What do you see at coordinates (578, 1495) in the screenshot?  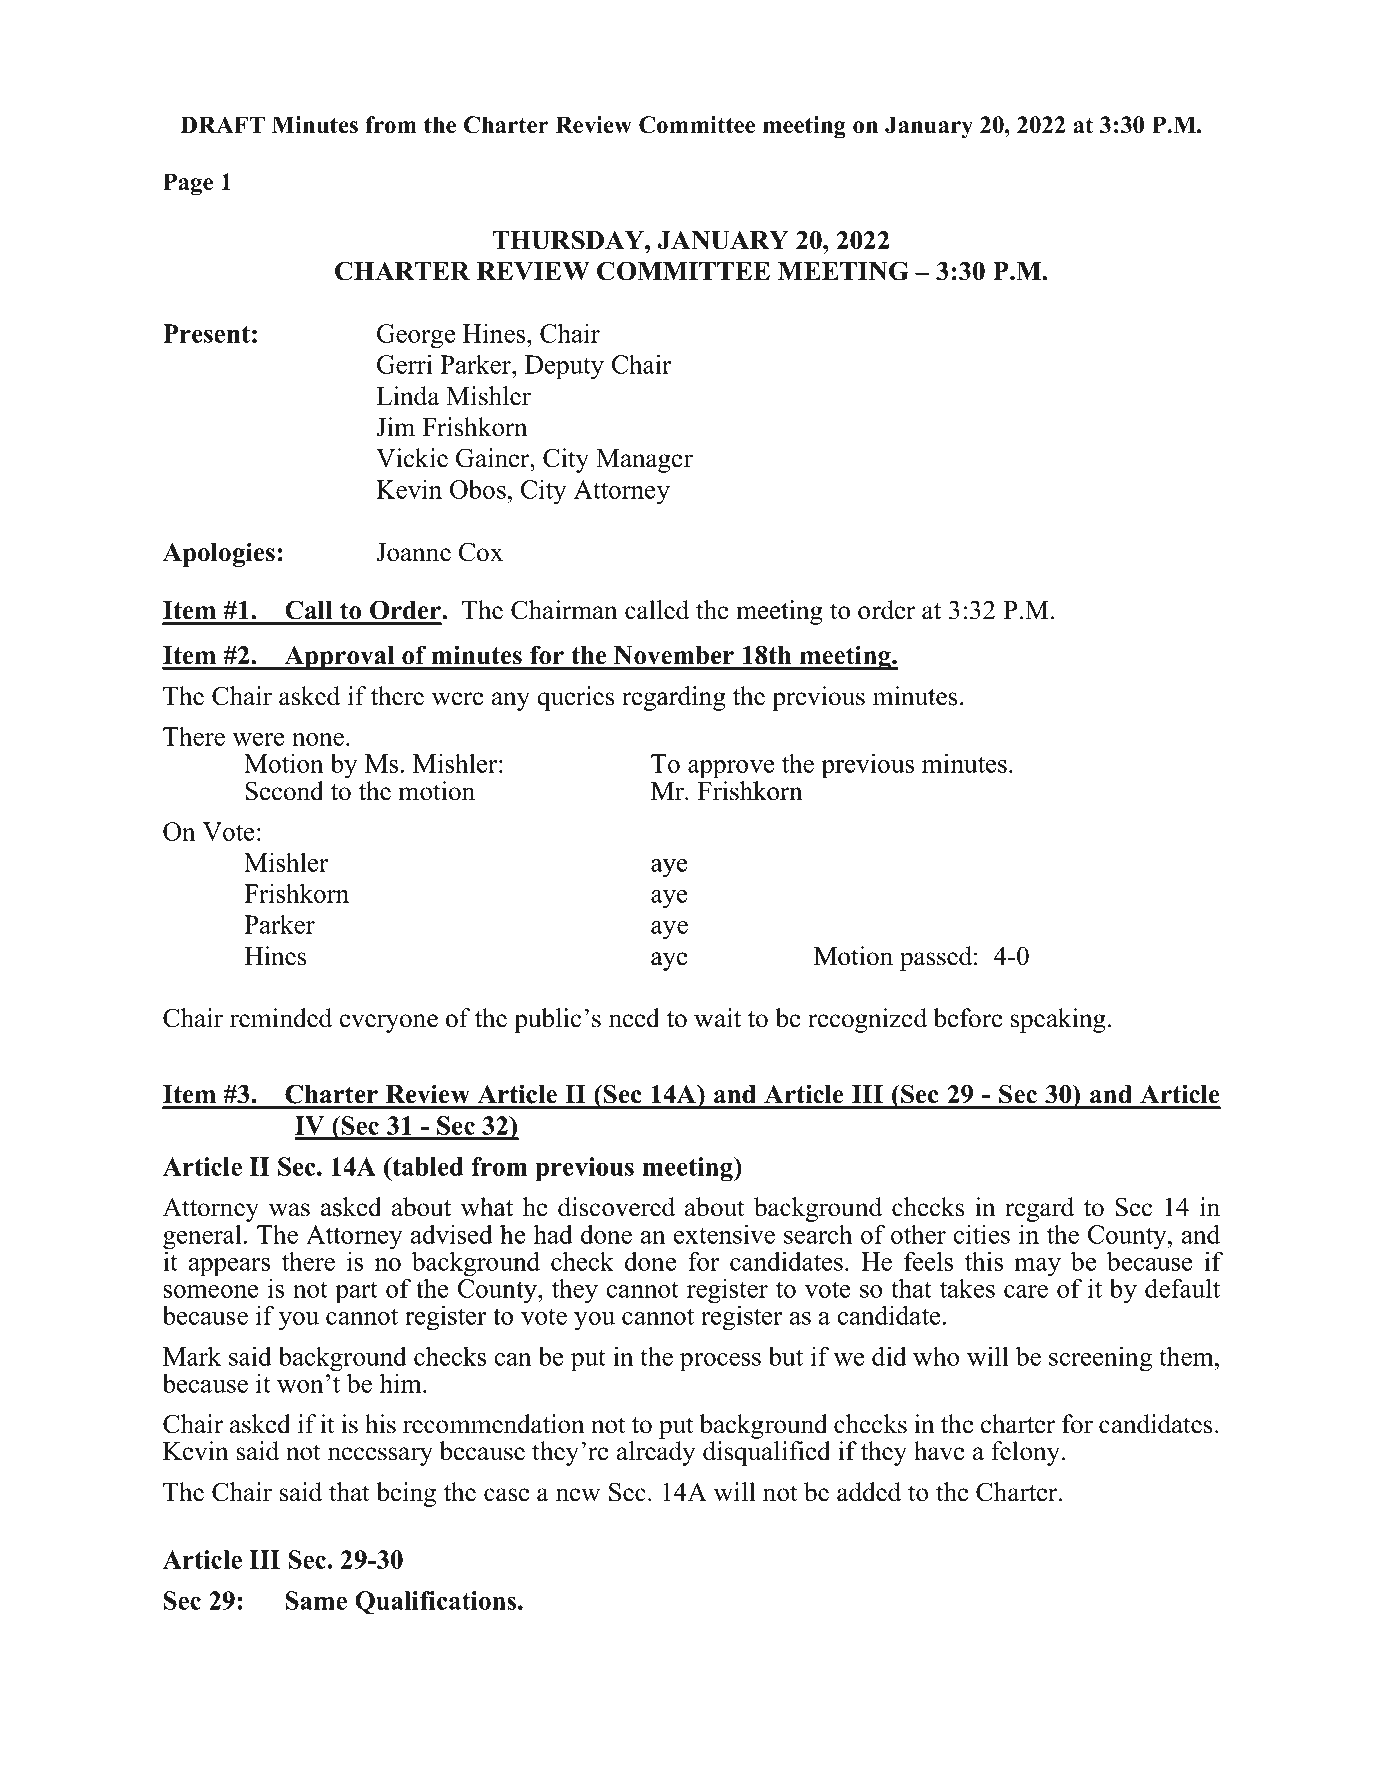 I see `new` at bounding box center [578, 1495].
